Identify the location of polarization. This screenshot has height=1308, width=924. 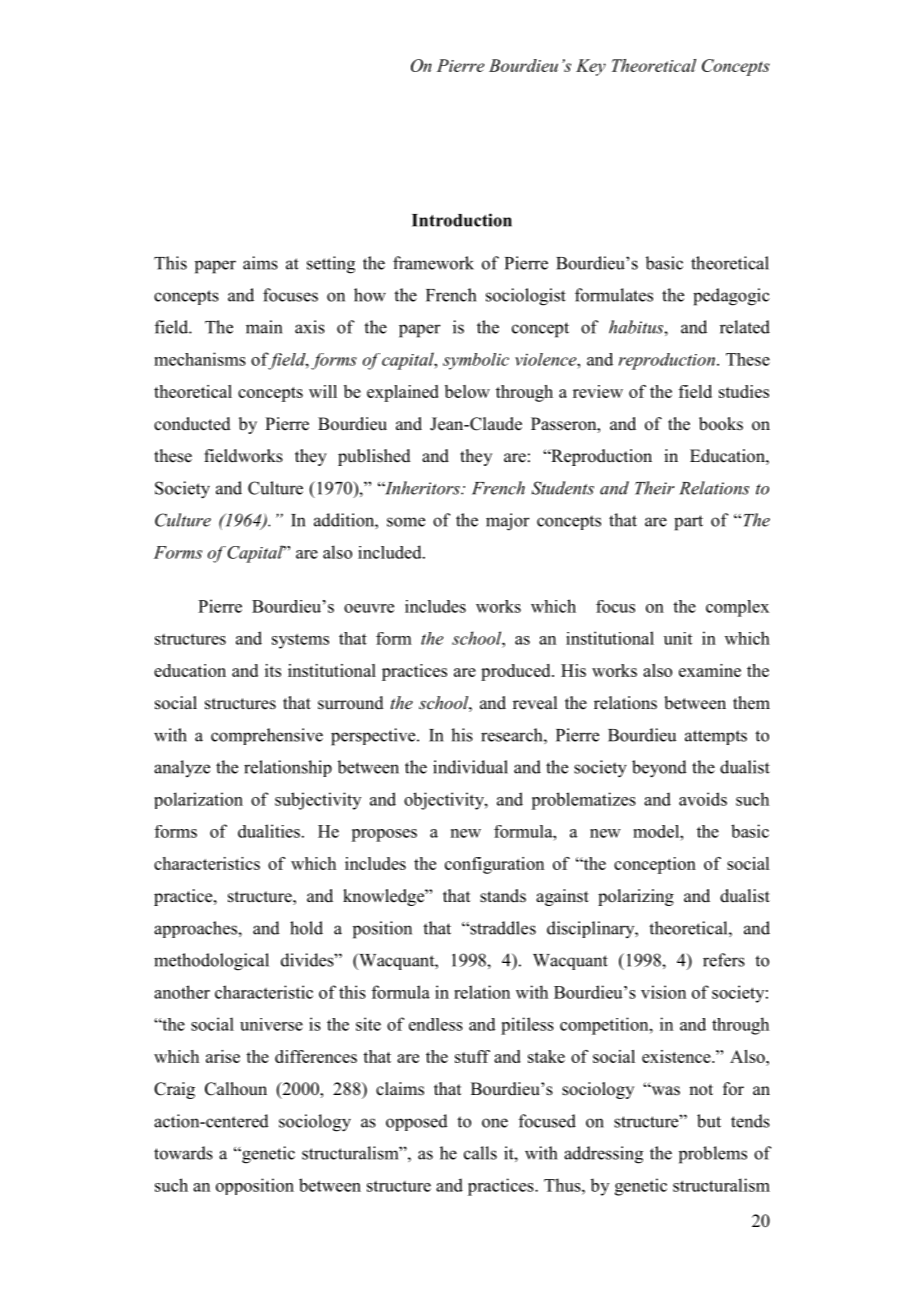
(198, 800).
